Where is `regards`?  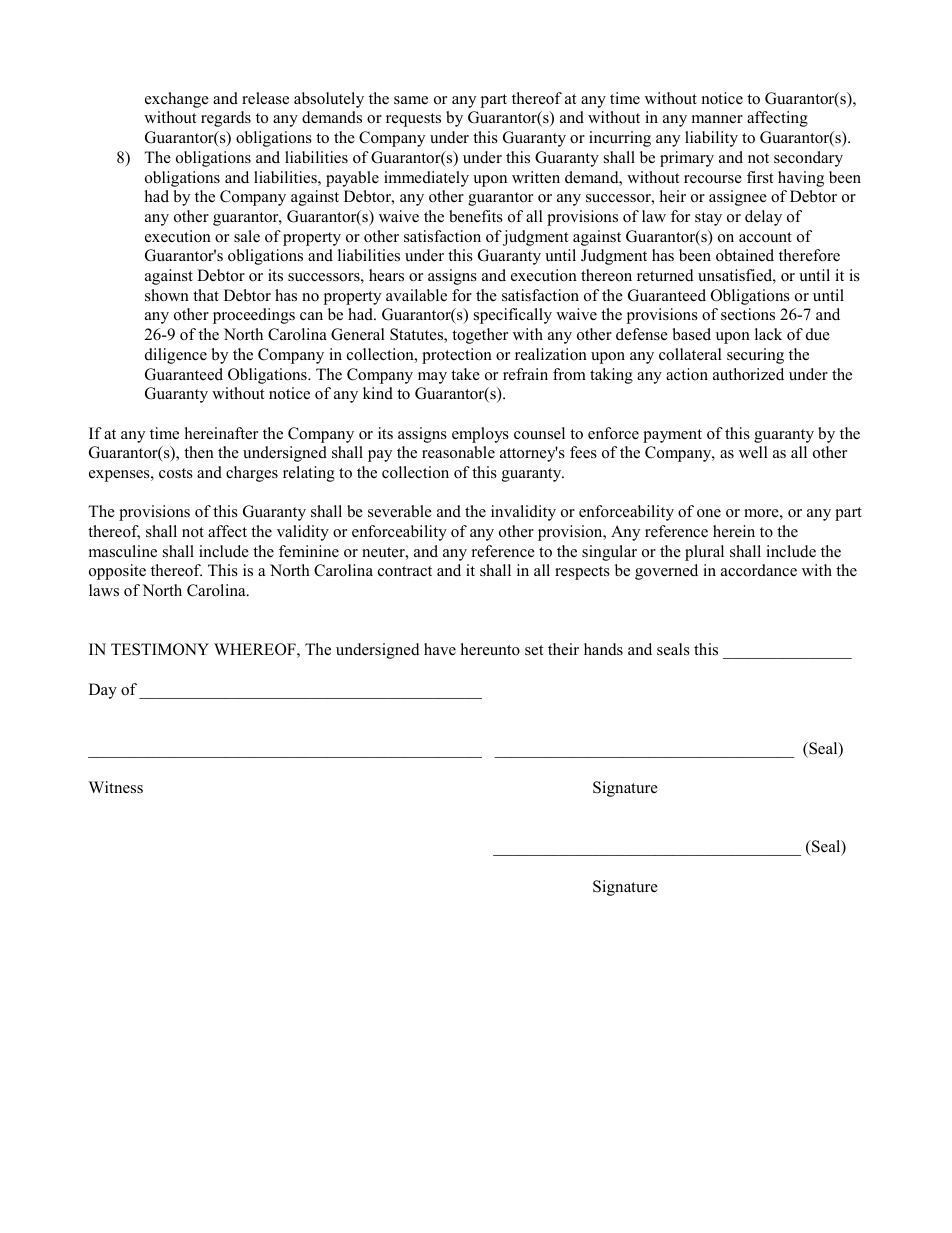
regards is located at coordinates (226, 119).
